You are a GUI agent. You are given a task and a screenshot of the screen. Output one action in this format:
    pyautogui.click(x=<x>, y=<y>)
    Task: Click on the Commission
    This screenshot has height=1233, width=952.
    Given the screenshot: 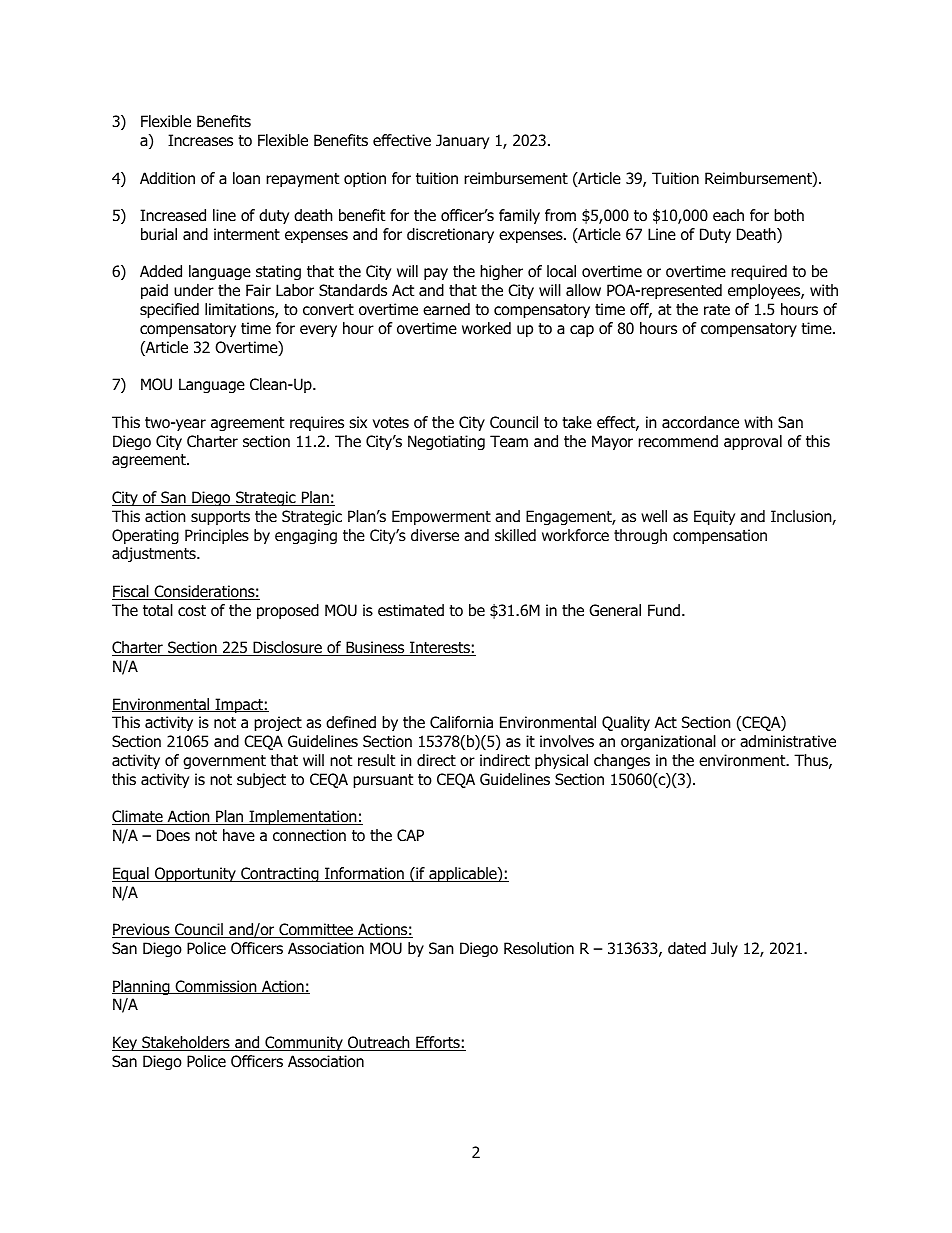 What is the action you would take?
    pyautogui.click(x=216, y=987)
